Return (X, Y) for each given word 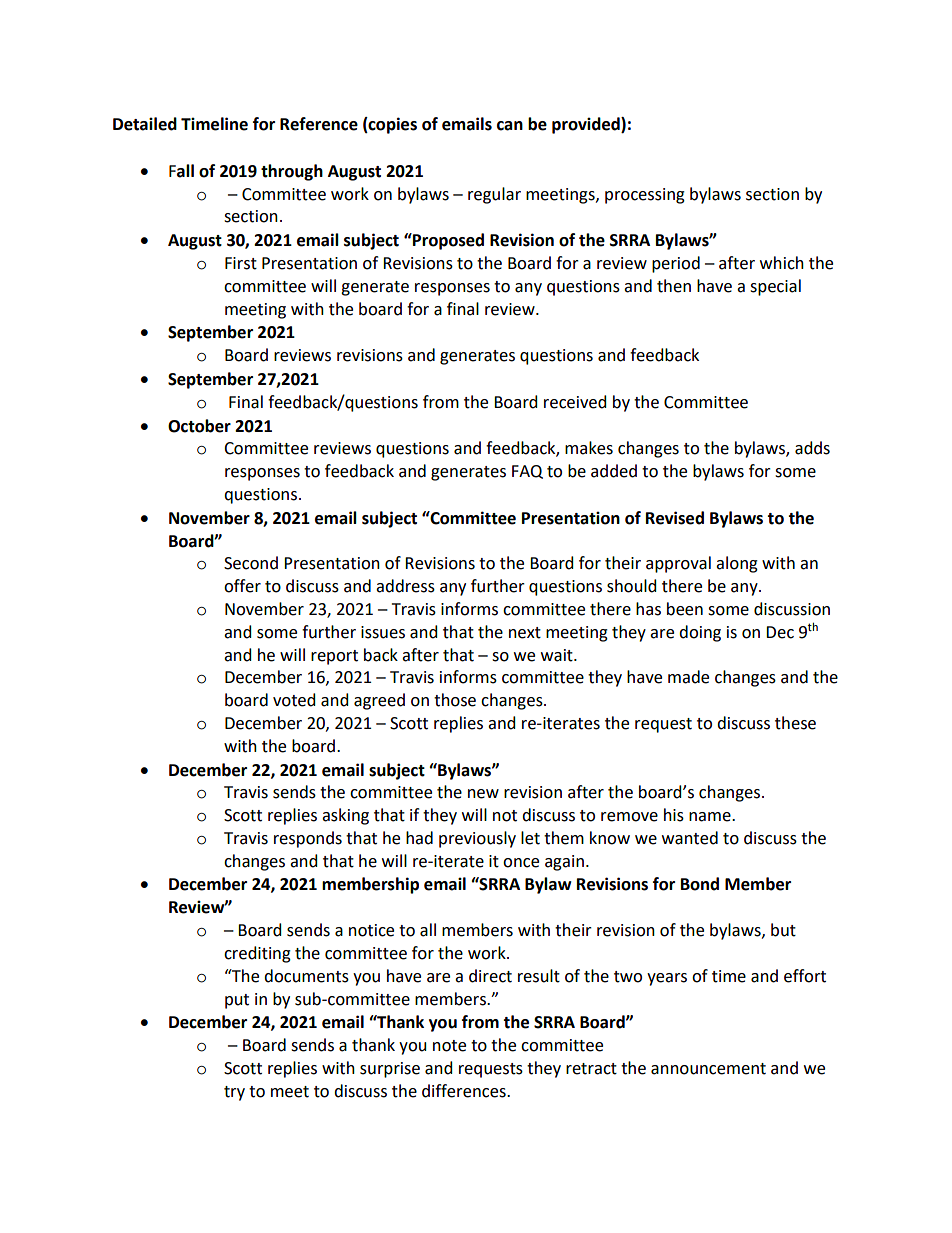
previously (477, 839)
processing (645, 196)
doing (700, 633)
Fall (181, 171)
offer (242, 586)
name (711, 817)
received (575, 402)
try (234, 1093)
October (199, 426)
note (449, 1046)
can (510, 126)
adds (812, 448)
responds (308, 839)
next (525, 633)
